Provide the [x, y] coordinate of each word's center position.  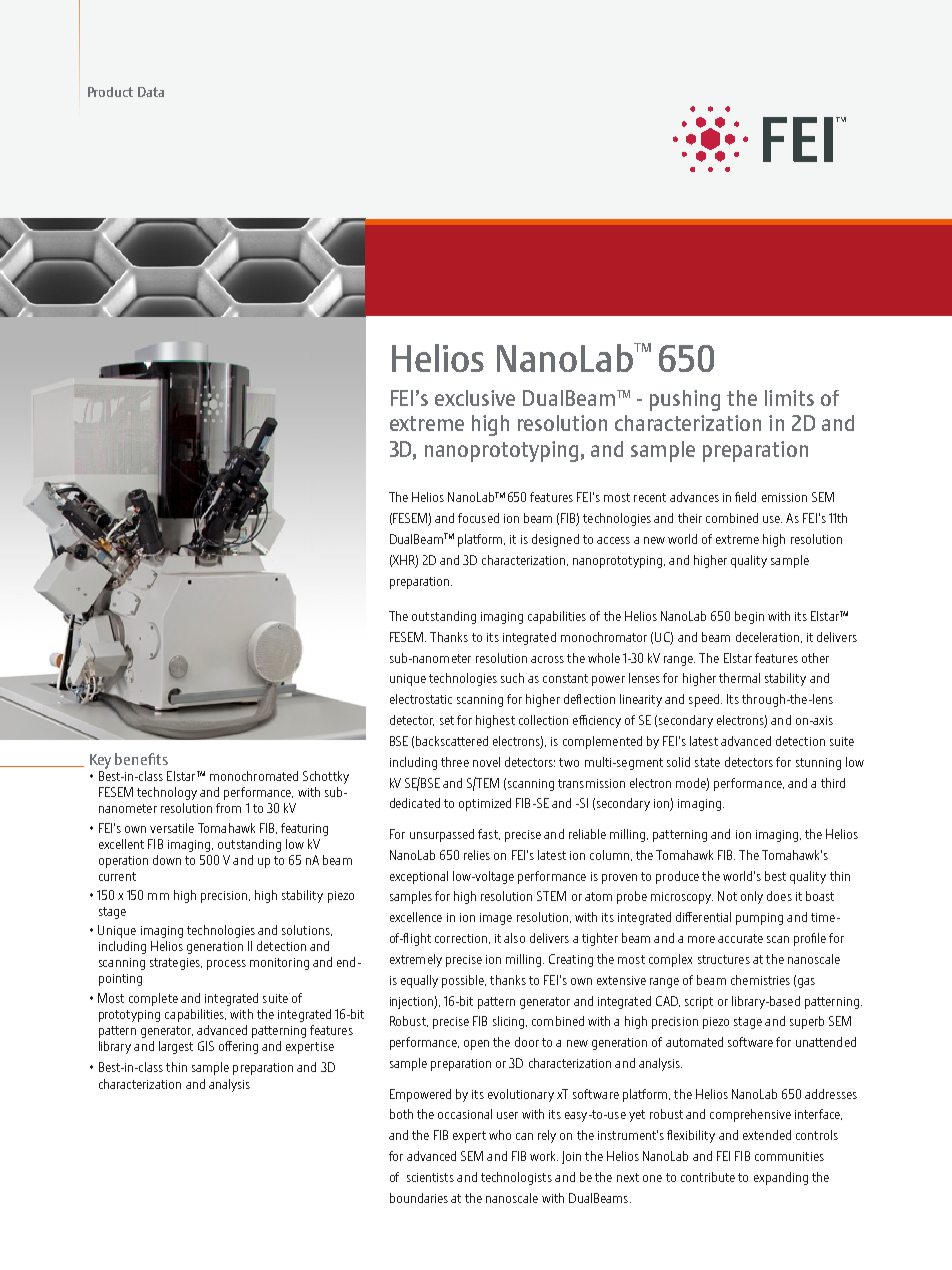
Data [151, 92]
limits [789, 398]
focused [478, 518]
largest [176, 1047]
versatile [172, 828]
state [707, 762]
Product [110, 92]
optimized [485, 804]
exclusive [475, 398]
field [745, 497]
